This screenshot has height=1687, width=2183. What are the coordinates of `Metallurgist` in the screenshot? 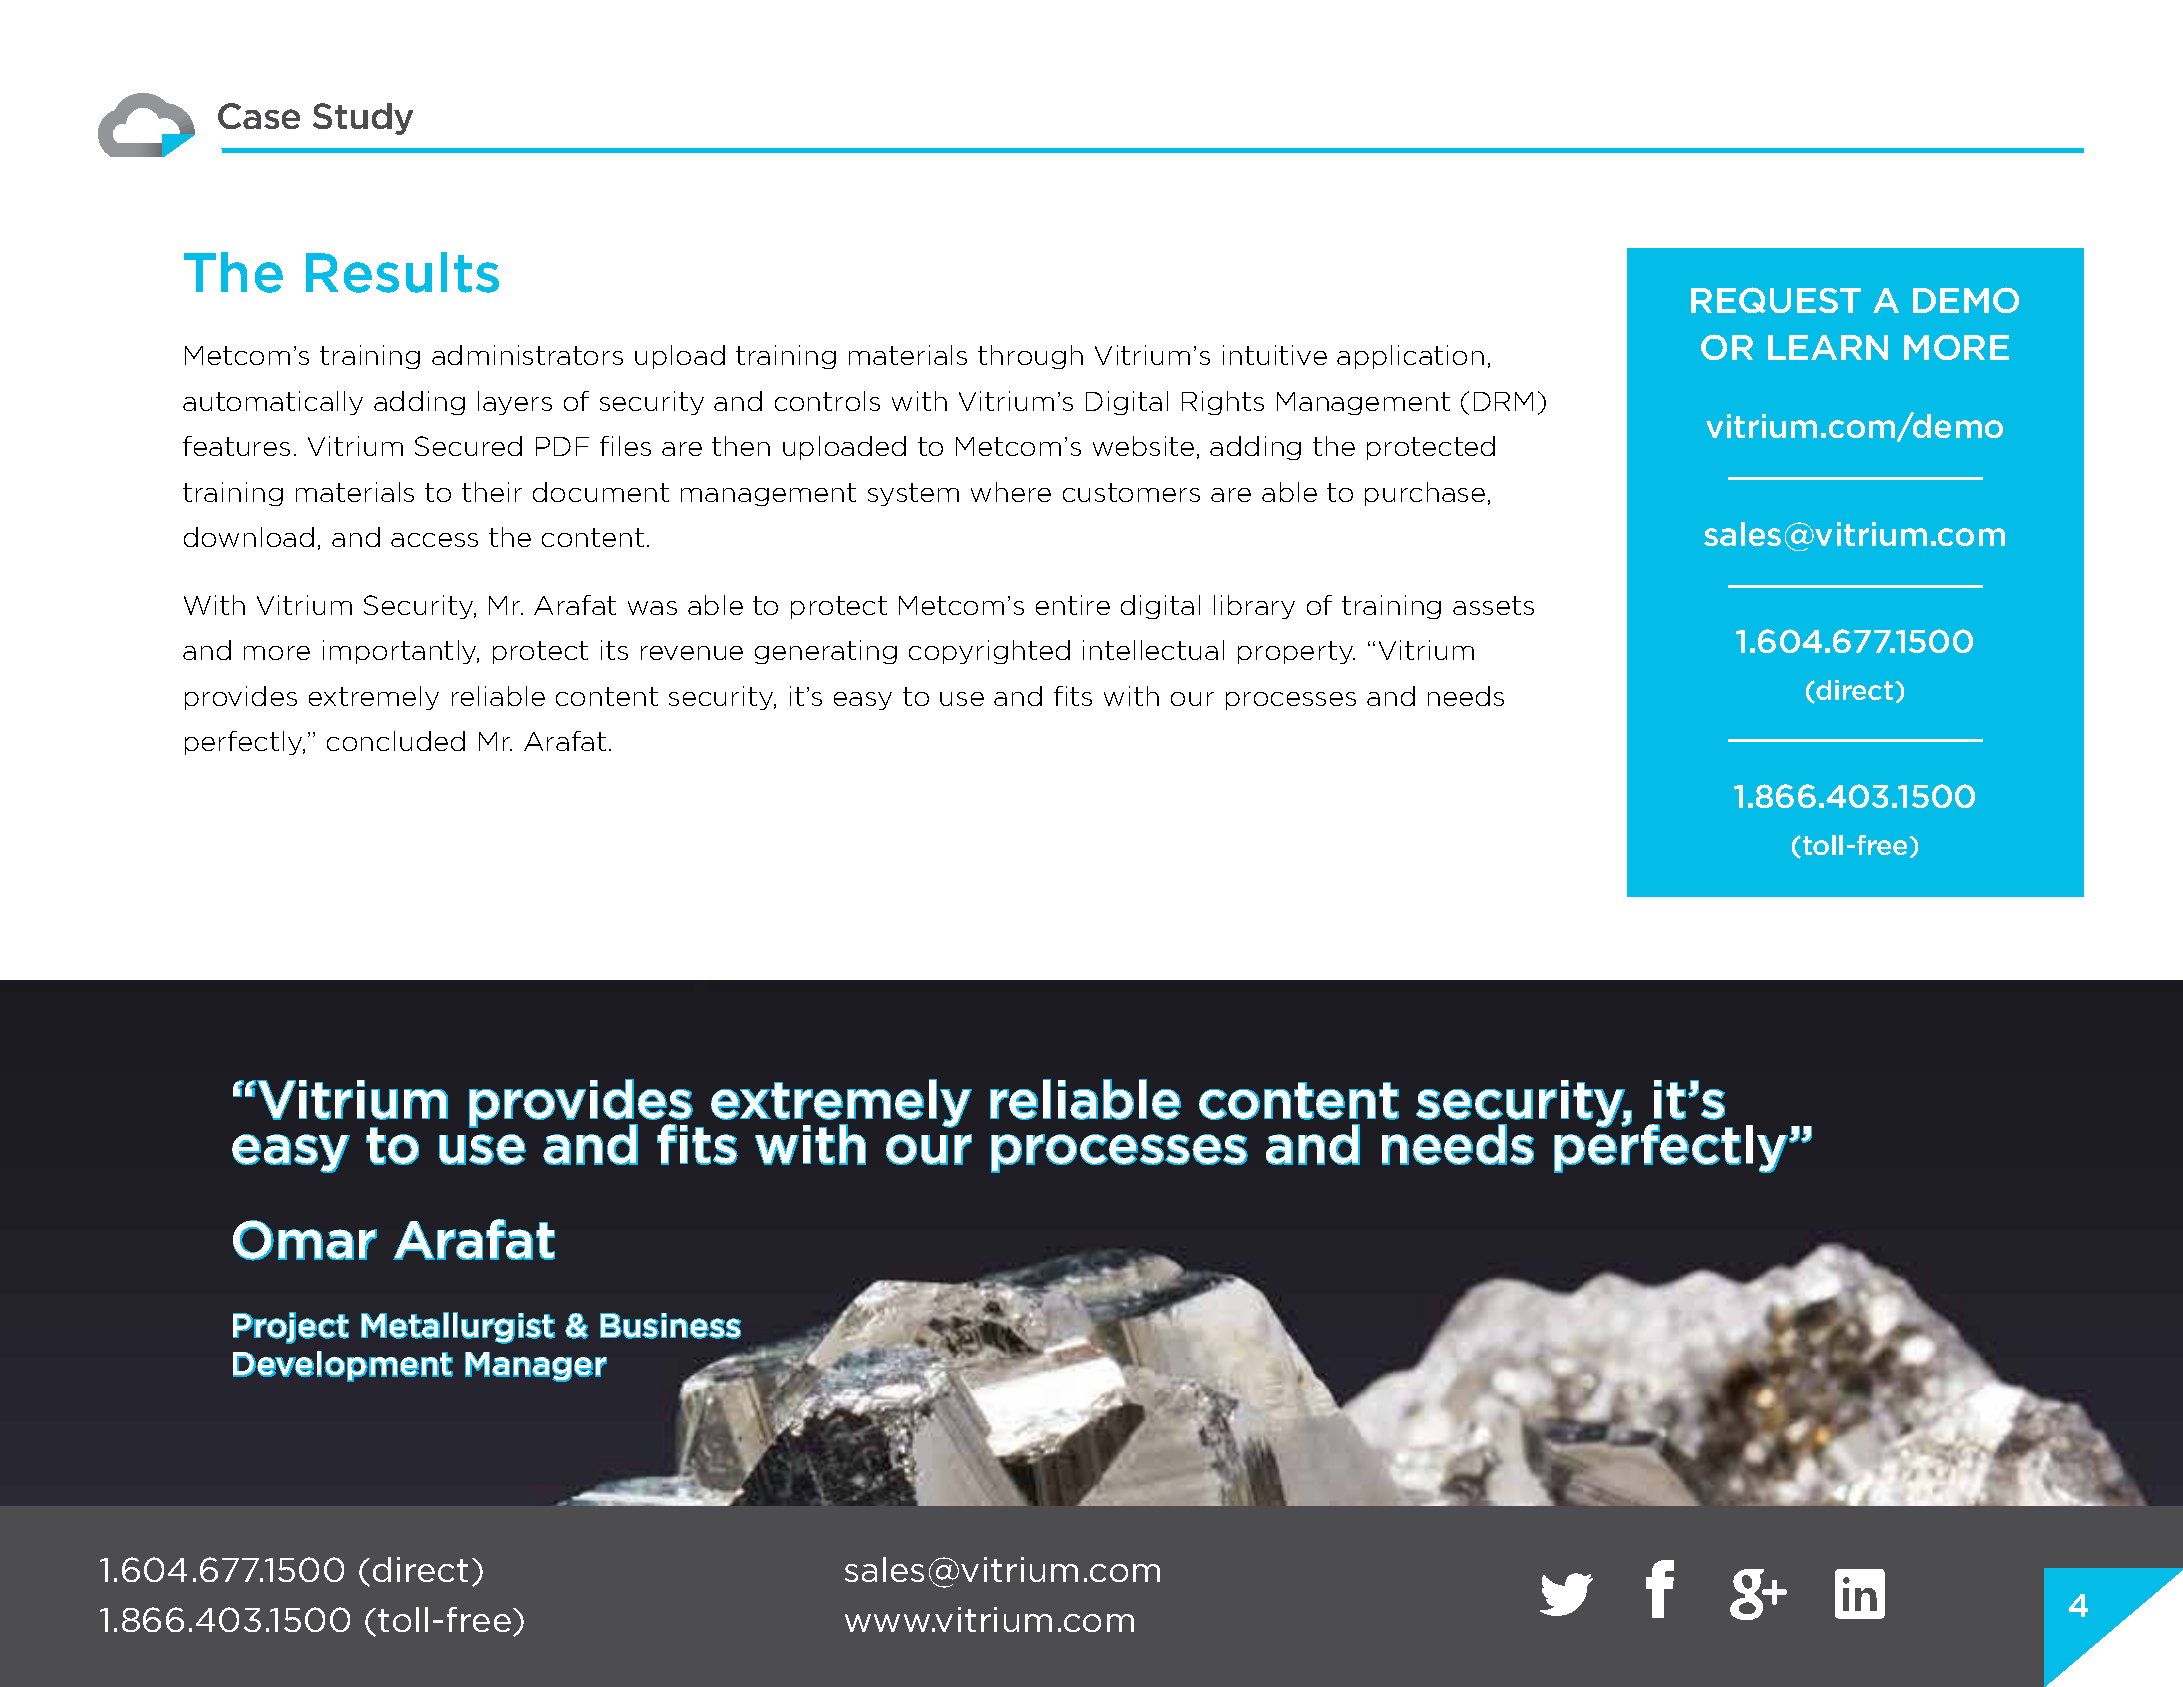 It's located at (458, 1328).
